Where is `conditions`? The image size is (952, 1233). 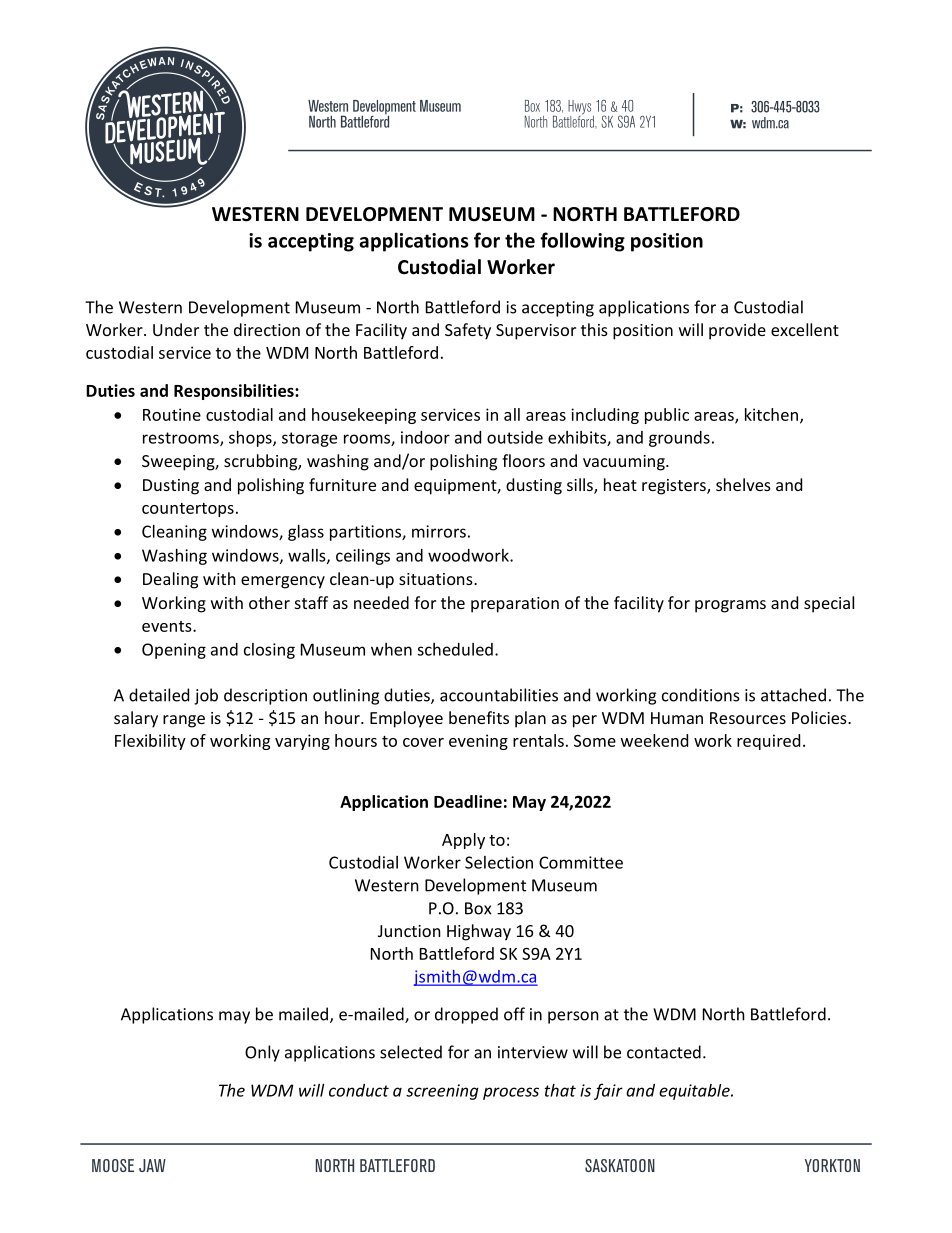 conditions is located at coordinates (701, 695).
